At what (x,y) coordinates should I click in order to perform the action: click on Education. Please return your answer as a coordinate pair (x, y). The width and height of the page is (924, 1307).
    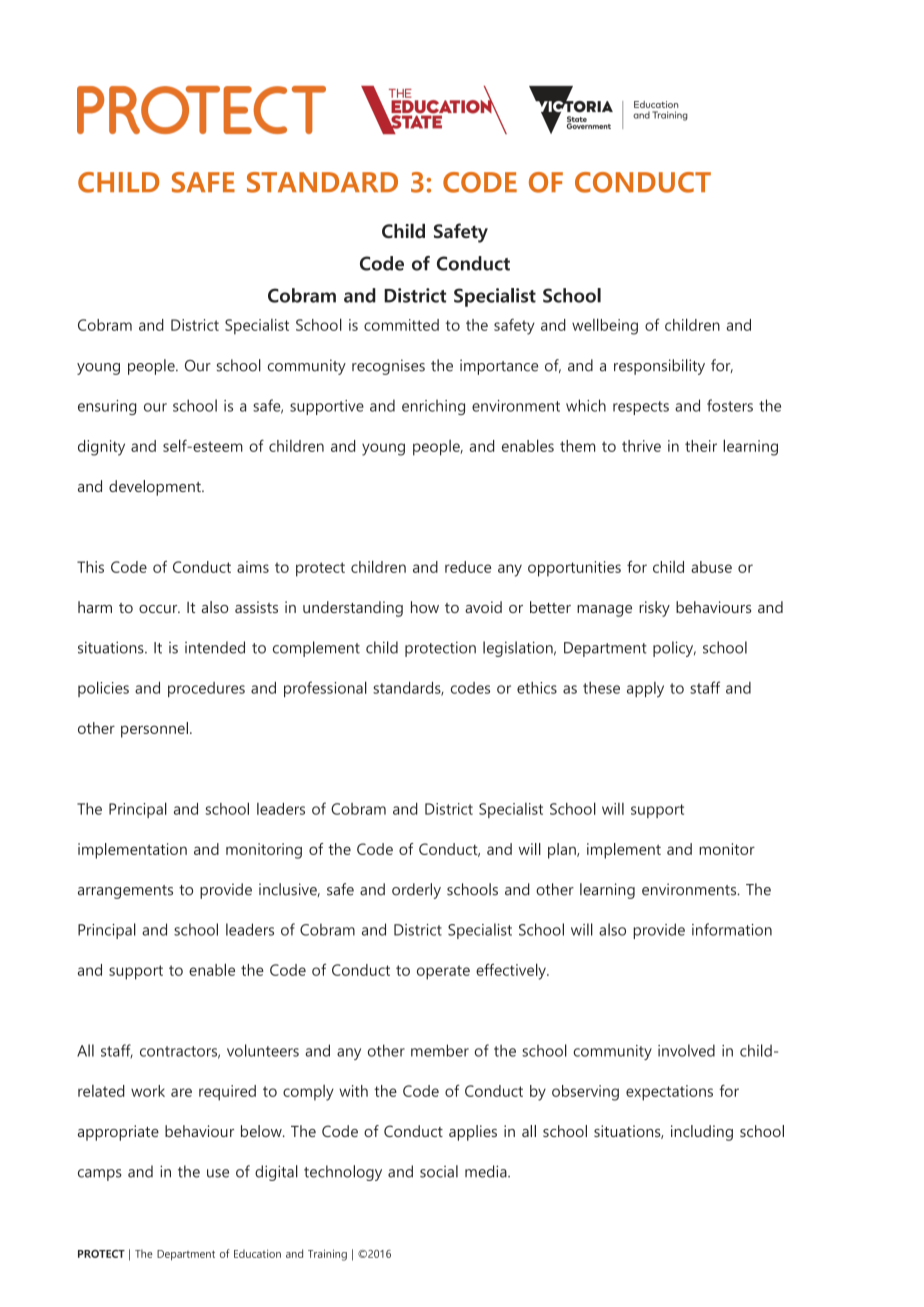
    Looking at the image, I should click on (257, 1253).
